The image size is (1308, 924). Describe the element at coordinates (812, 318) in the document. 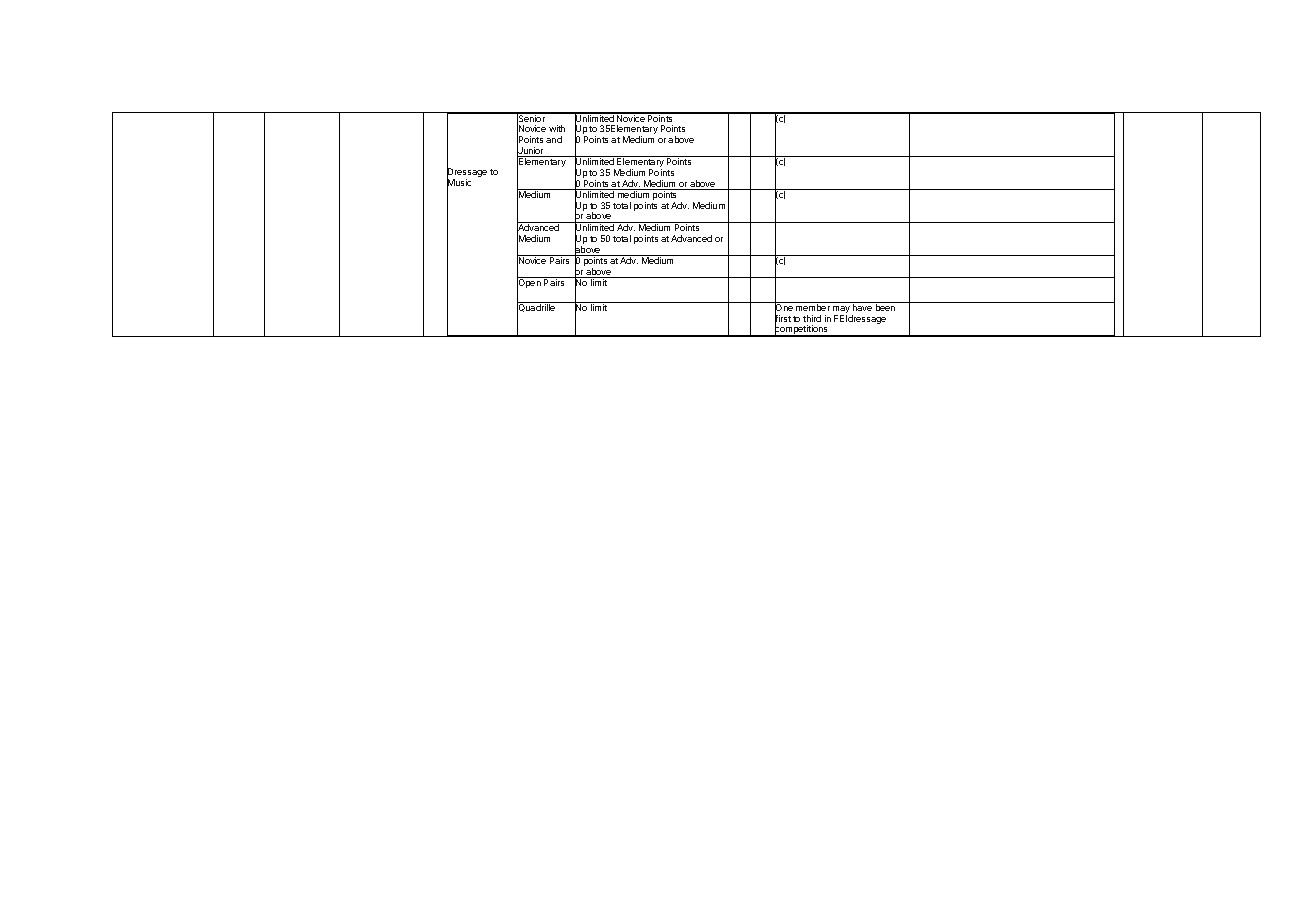

I see `third` at that location.
